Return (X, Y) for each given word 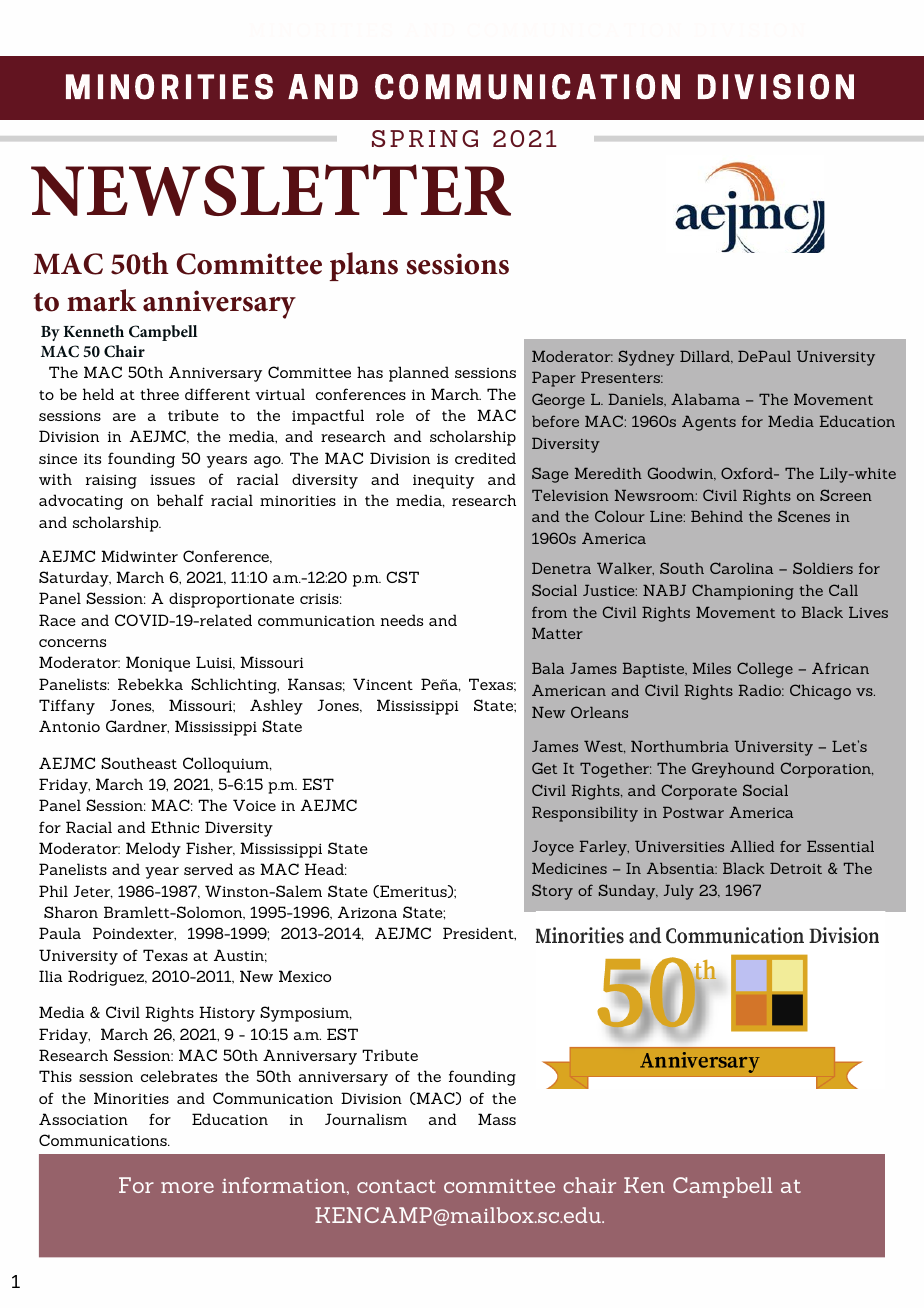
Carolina (741, 568)
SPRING (425, 138)
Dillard (706, 357)
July (679, 892)
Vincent (383, 684)
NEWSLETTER (271, 190)
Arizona (367, 912)
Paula (60, 933)
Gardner (137, 727)
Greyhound (733, 770)
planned (419, 374)
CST (402, 577)
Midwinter (139, 556)
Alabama (705, 399)
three (159, 394)
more (187, 1187)
